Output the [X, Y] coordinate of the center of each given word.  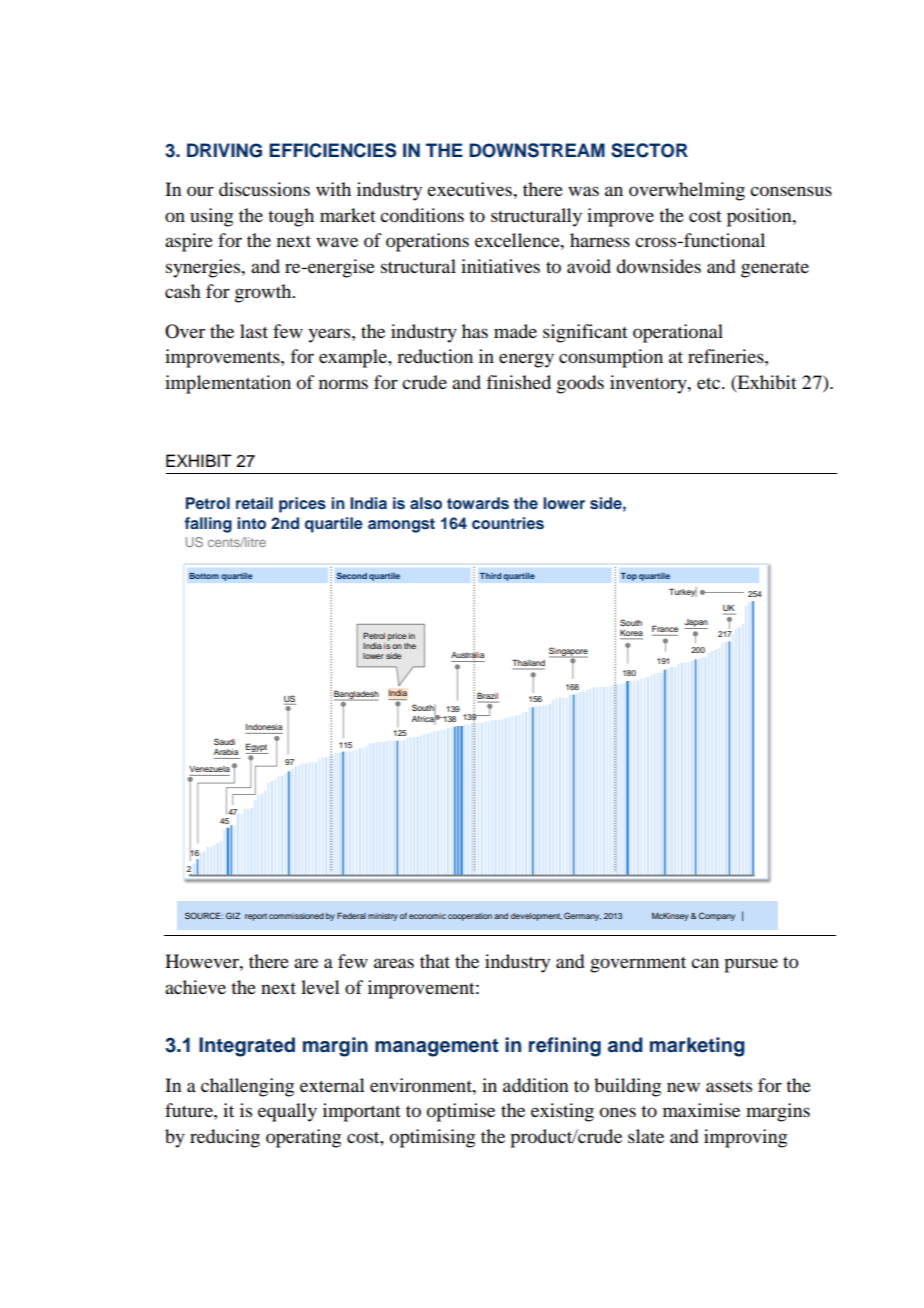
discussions [264, 189]
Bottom [204, 576]
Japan [696, 624]
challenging [247, 1087]
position [760, 217]
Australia [467, 655]
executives [470, 189]
